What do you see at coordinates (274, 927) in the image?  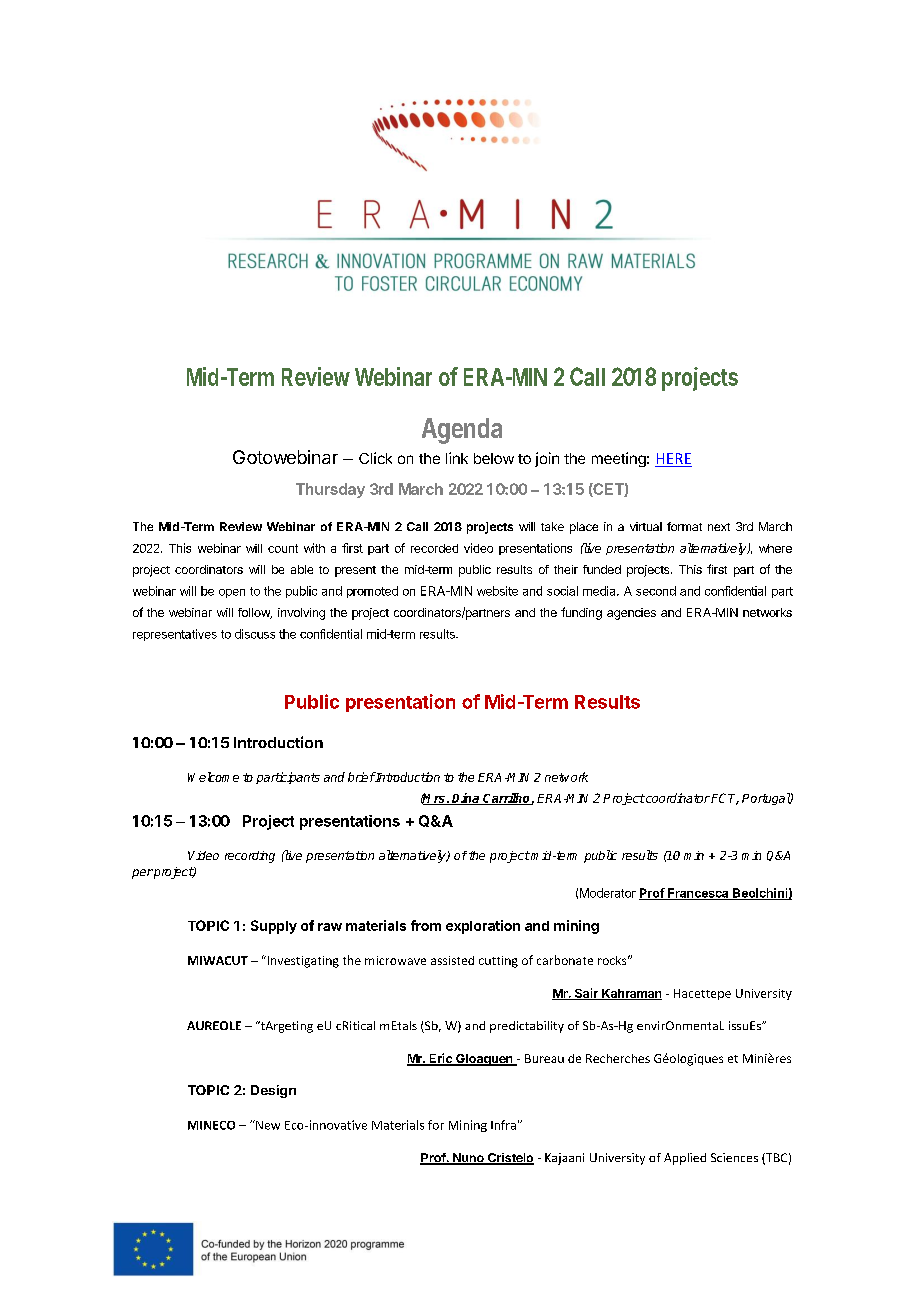 I see `Supply` at bounding box center [274, 927].
